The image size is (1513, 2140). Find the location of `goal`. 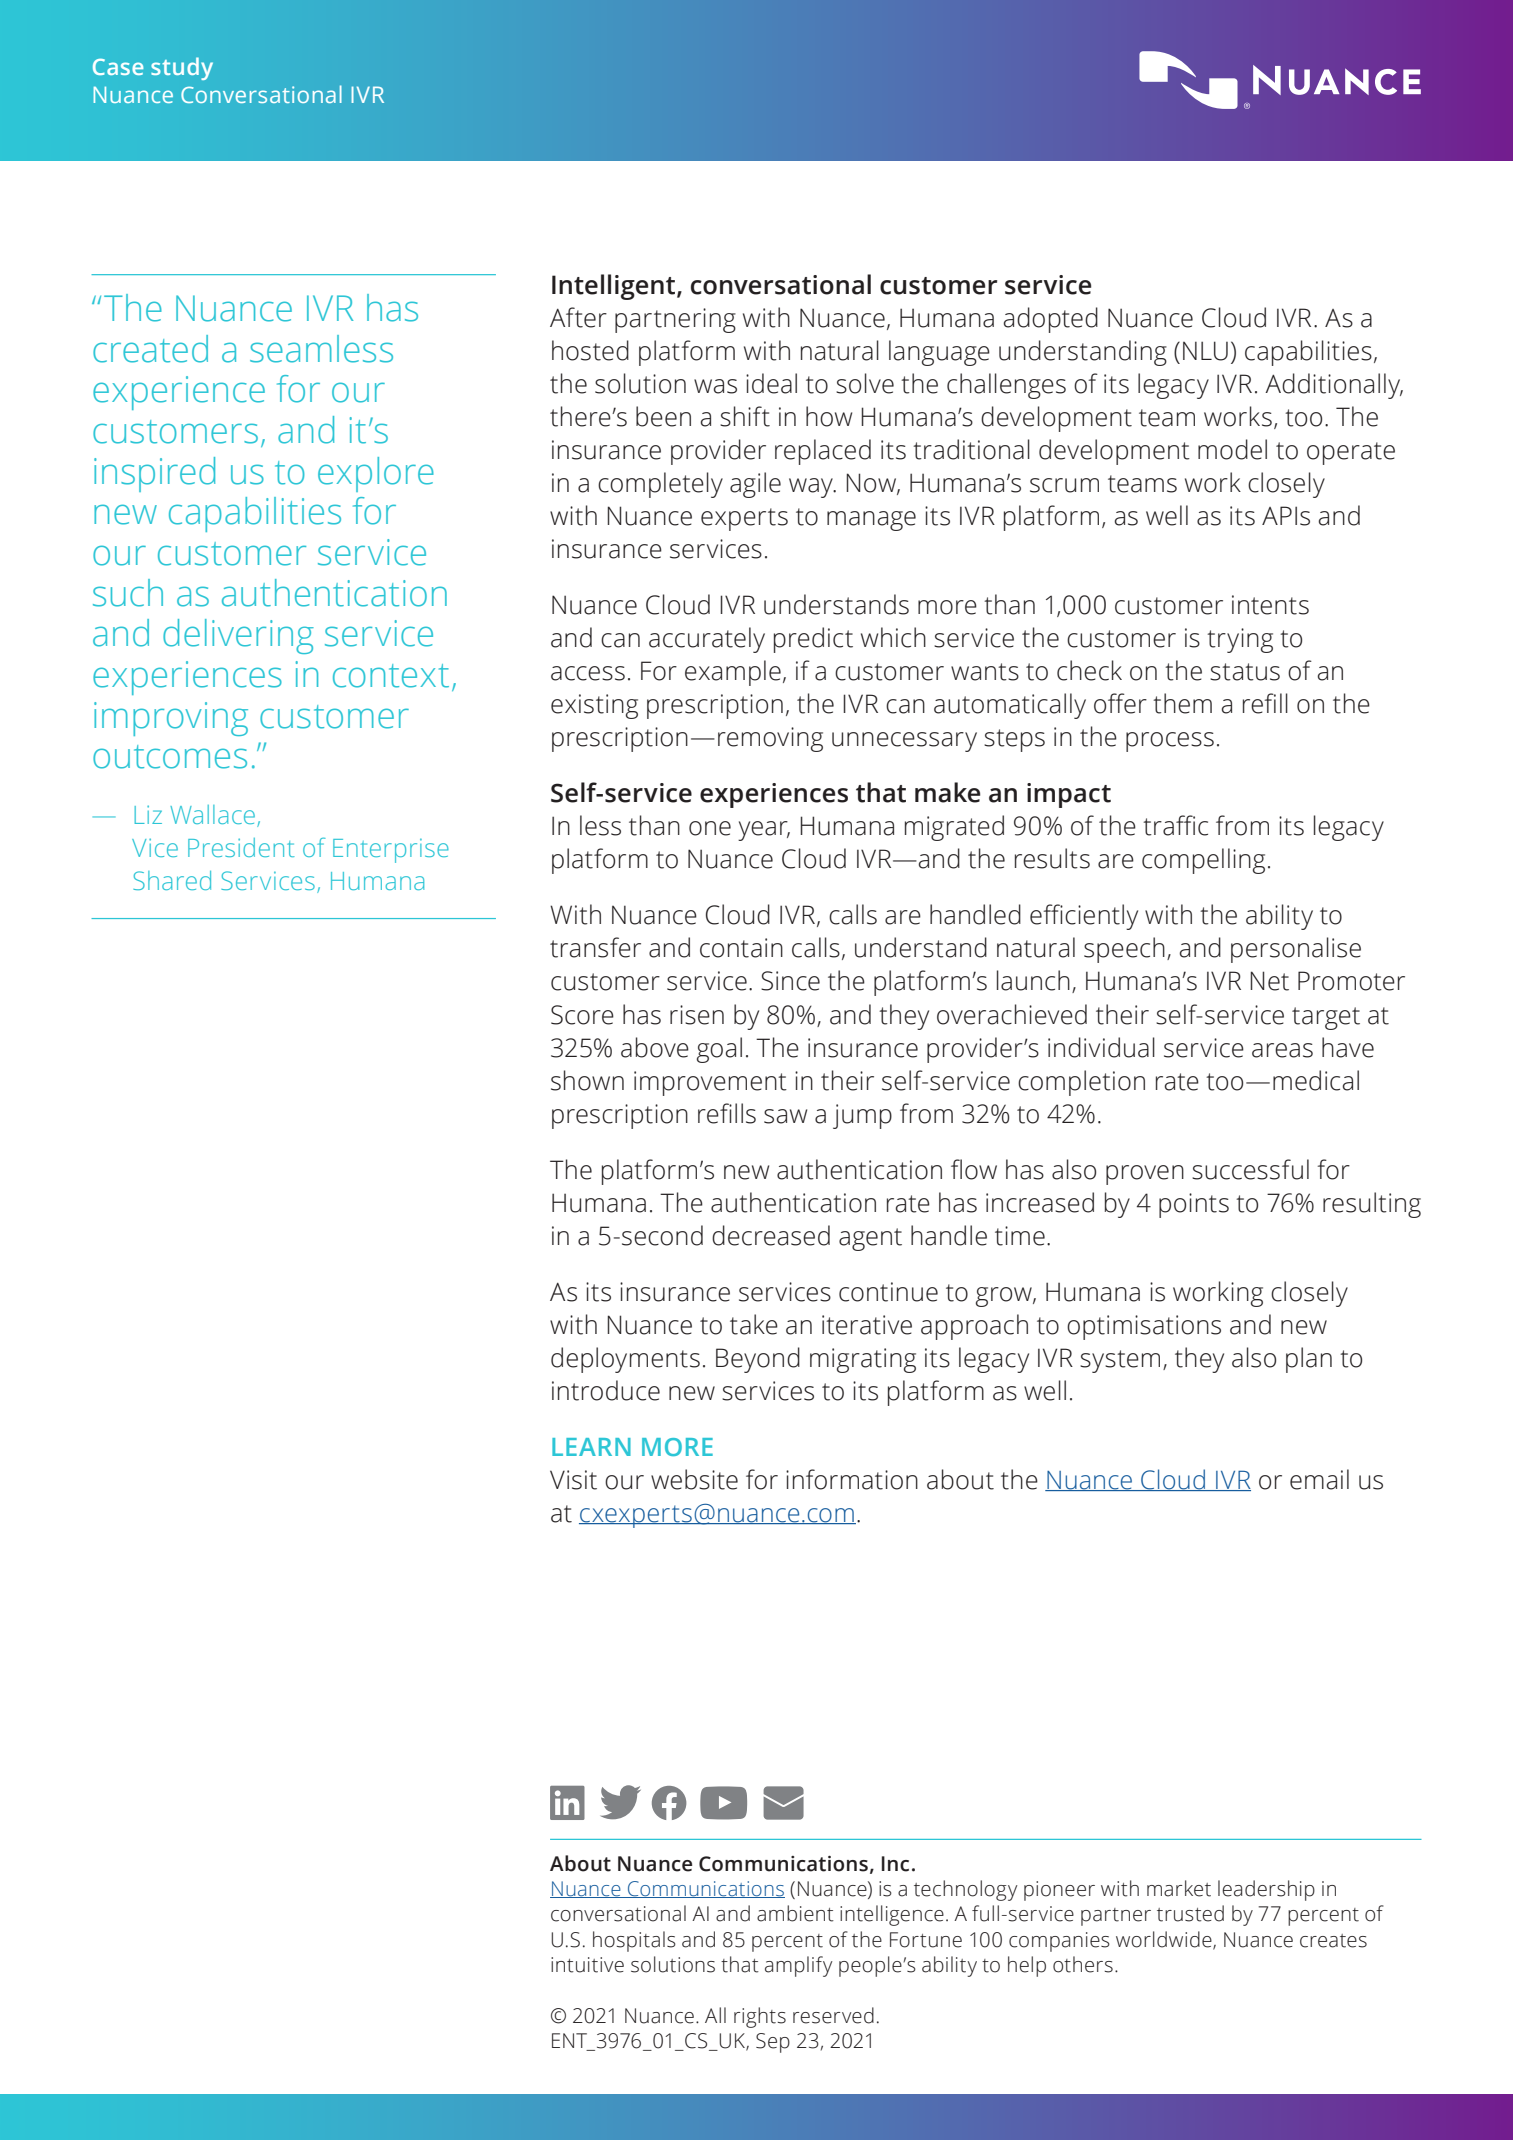

goal is located at coordinates (719, 1050).
